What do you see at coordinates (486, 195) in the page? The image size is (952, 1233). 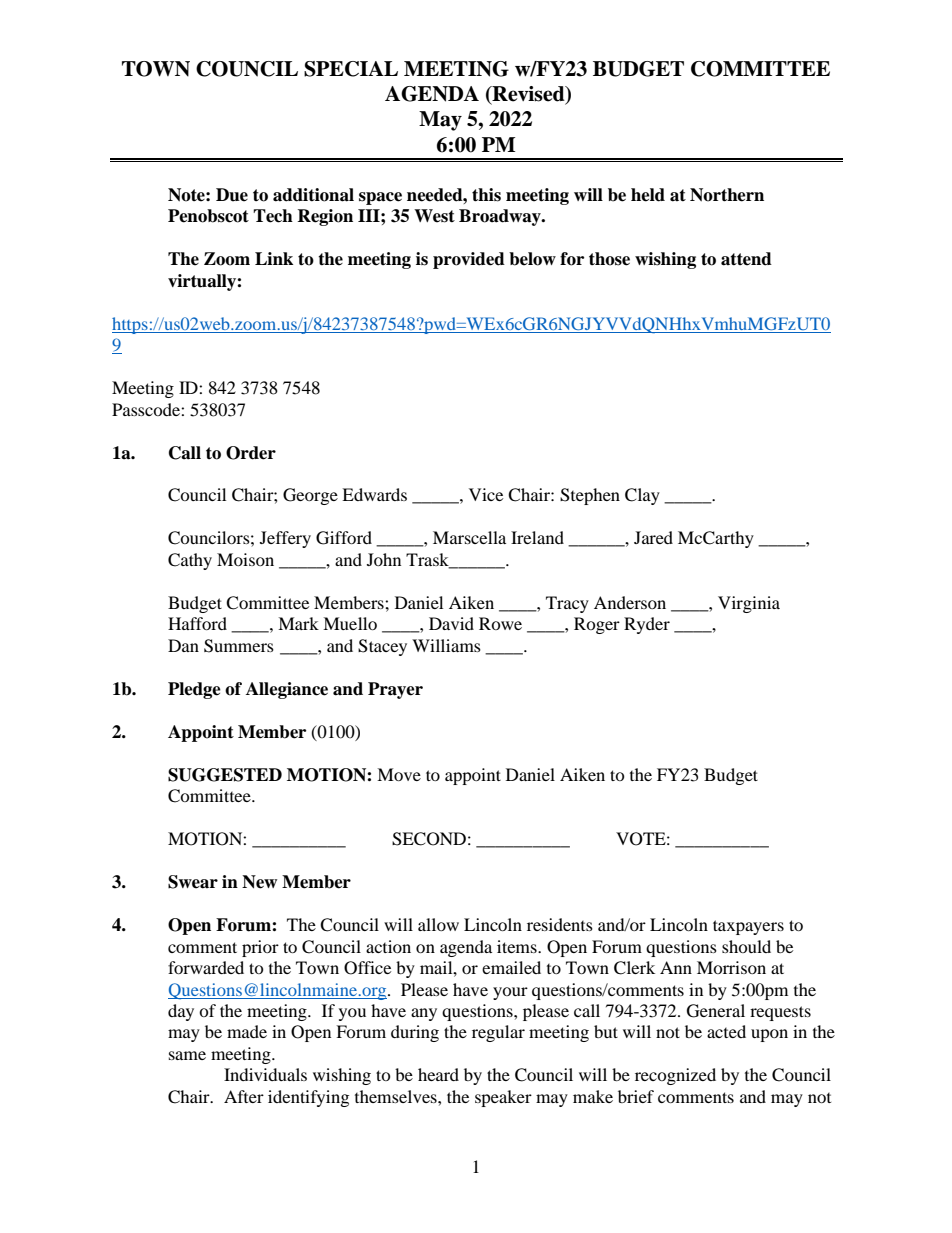 I see `this` at bounding box center [486, 195].
